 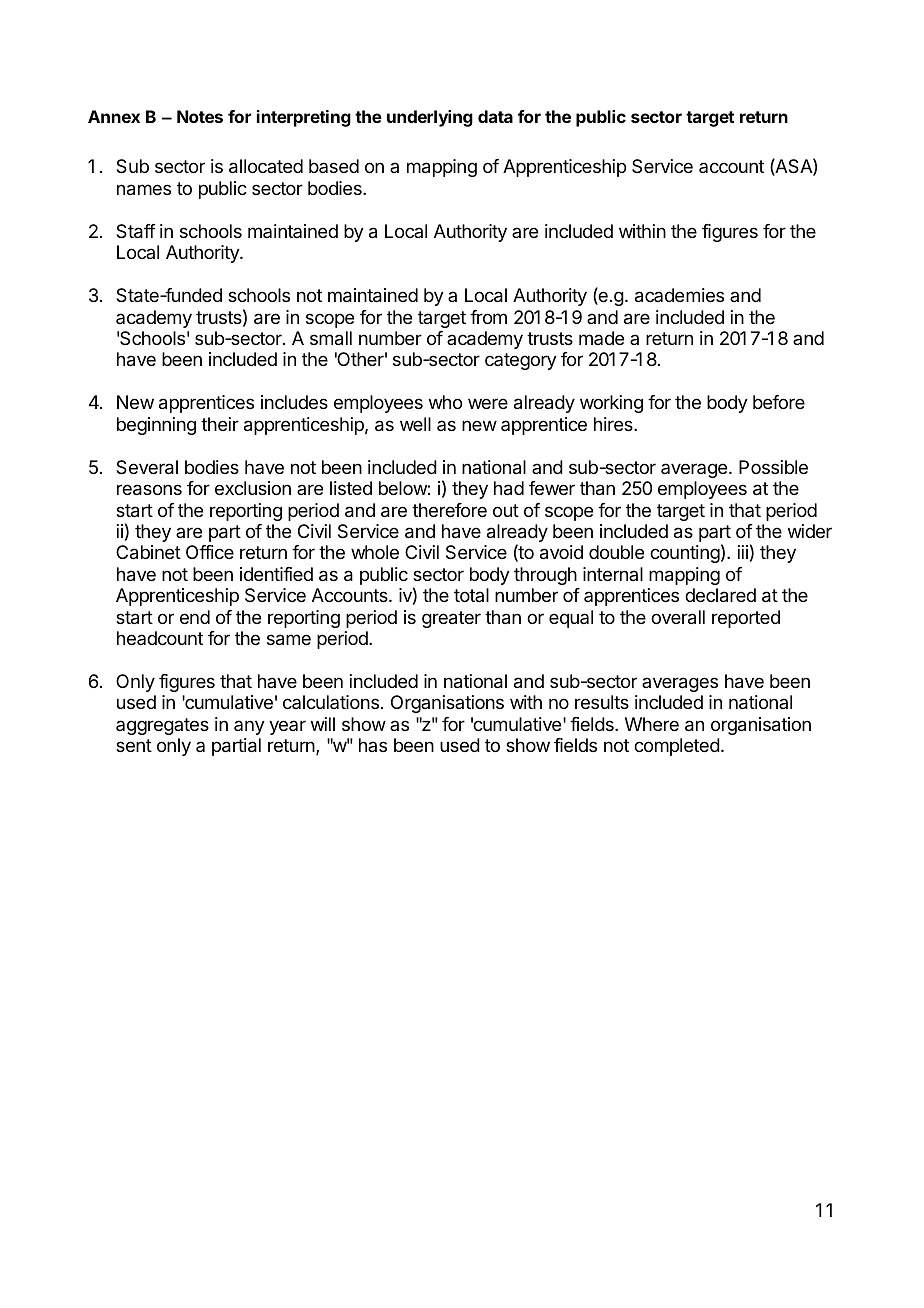 I want to click on has, so click(x=373, y=745).
